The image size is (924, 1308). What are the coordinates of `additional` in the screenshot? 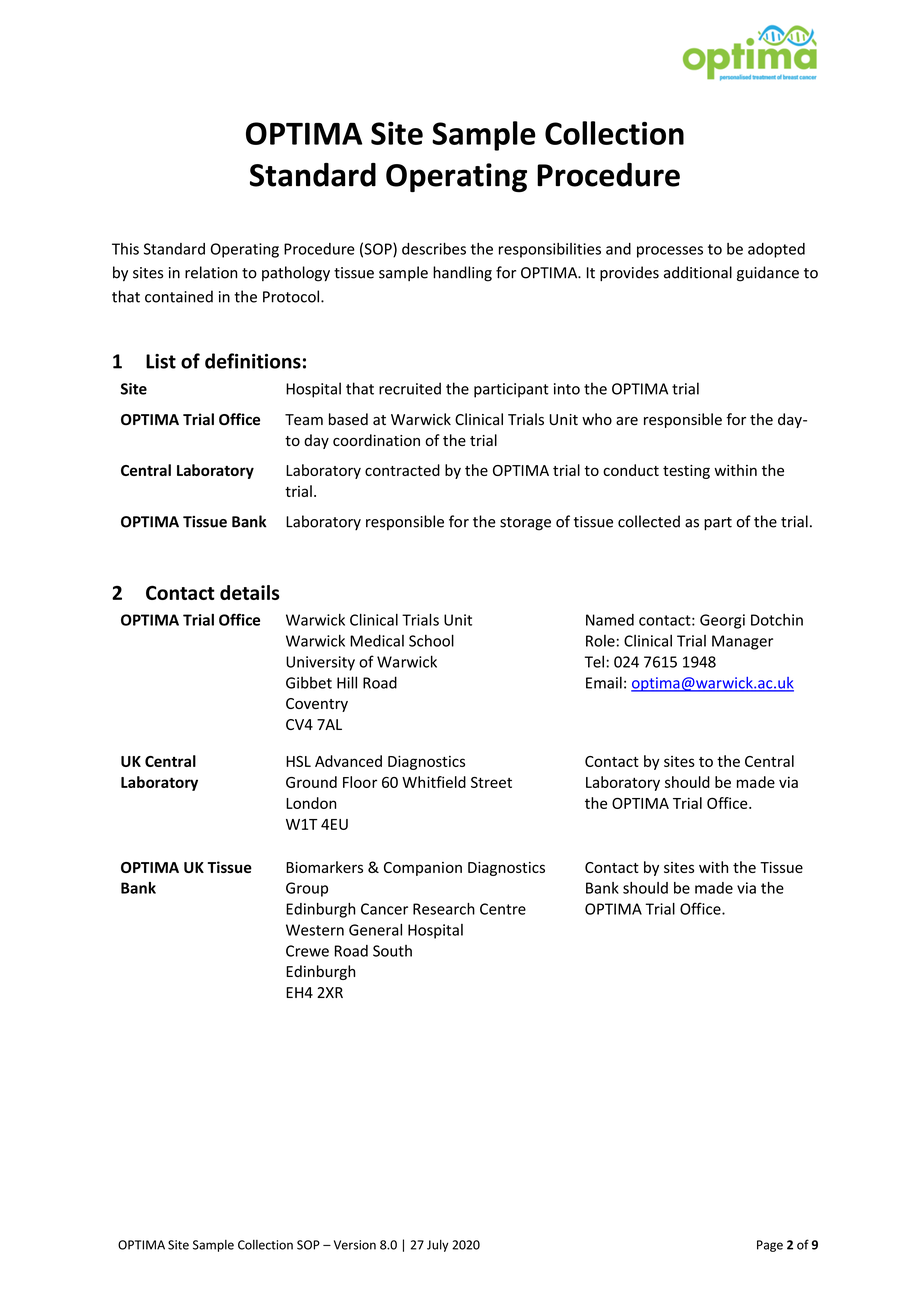 It's located at (698, 272).
